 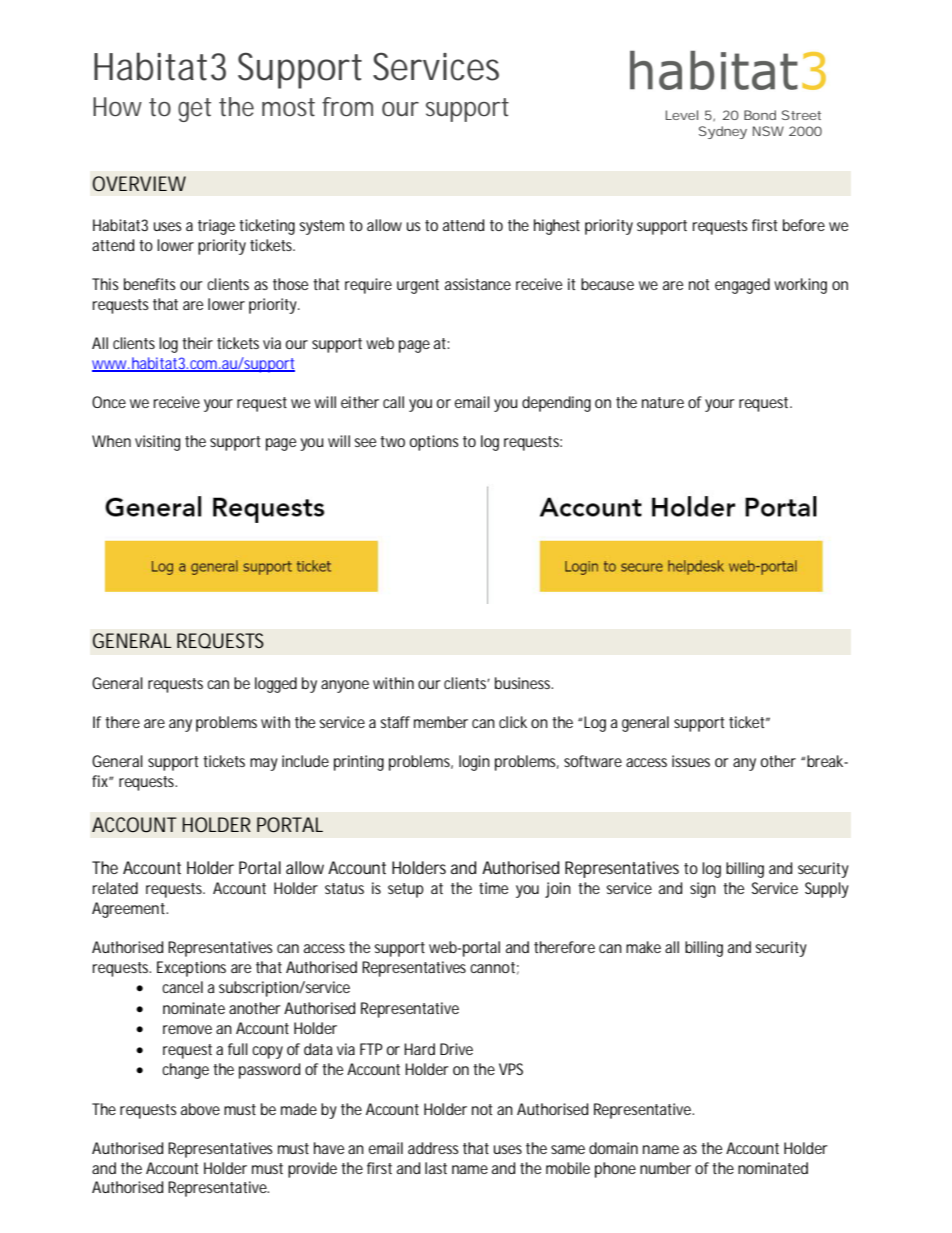 What do you see at coordinates (433, 1148) in the image?
I see `address` at bounding box center [433, 1148].
